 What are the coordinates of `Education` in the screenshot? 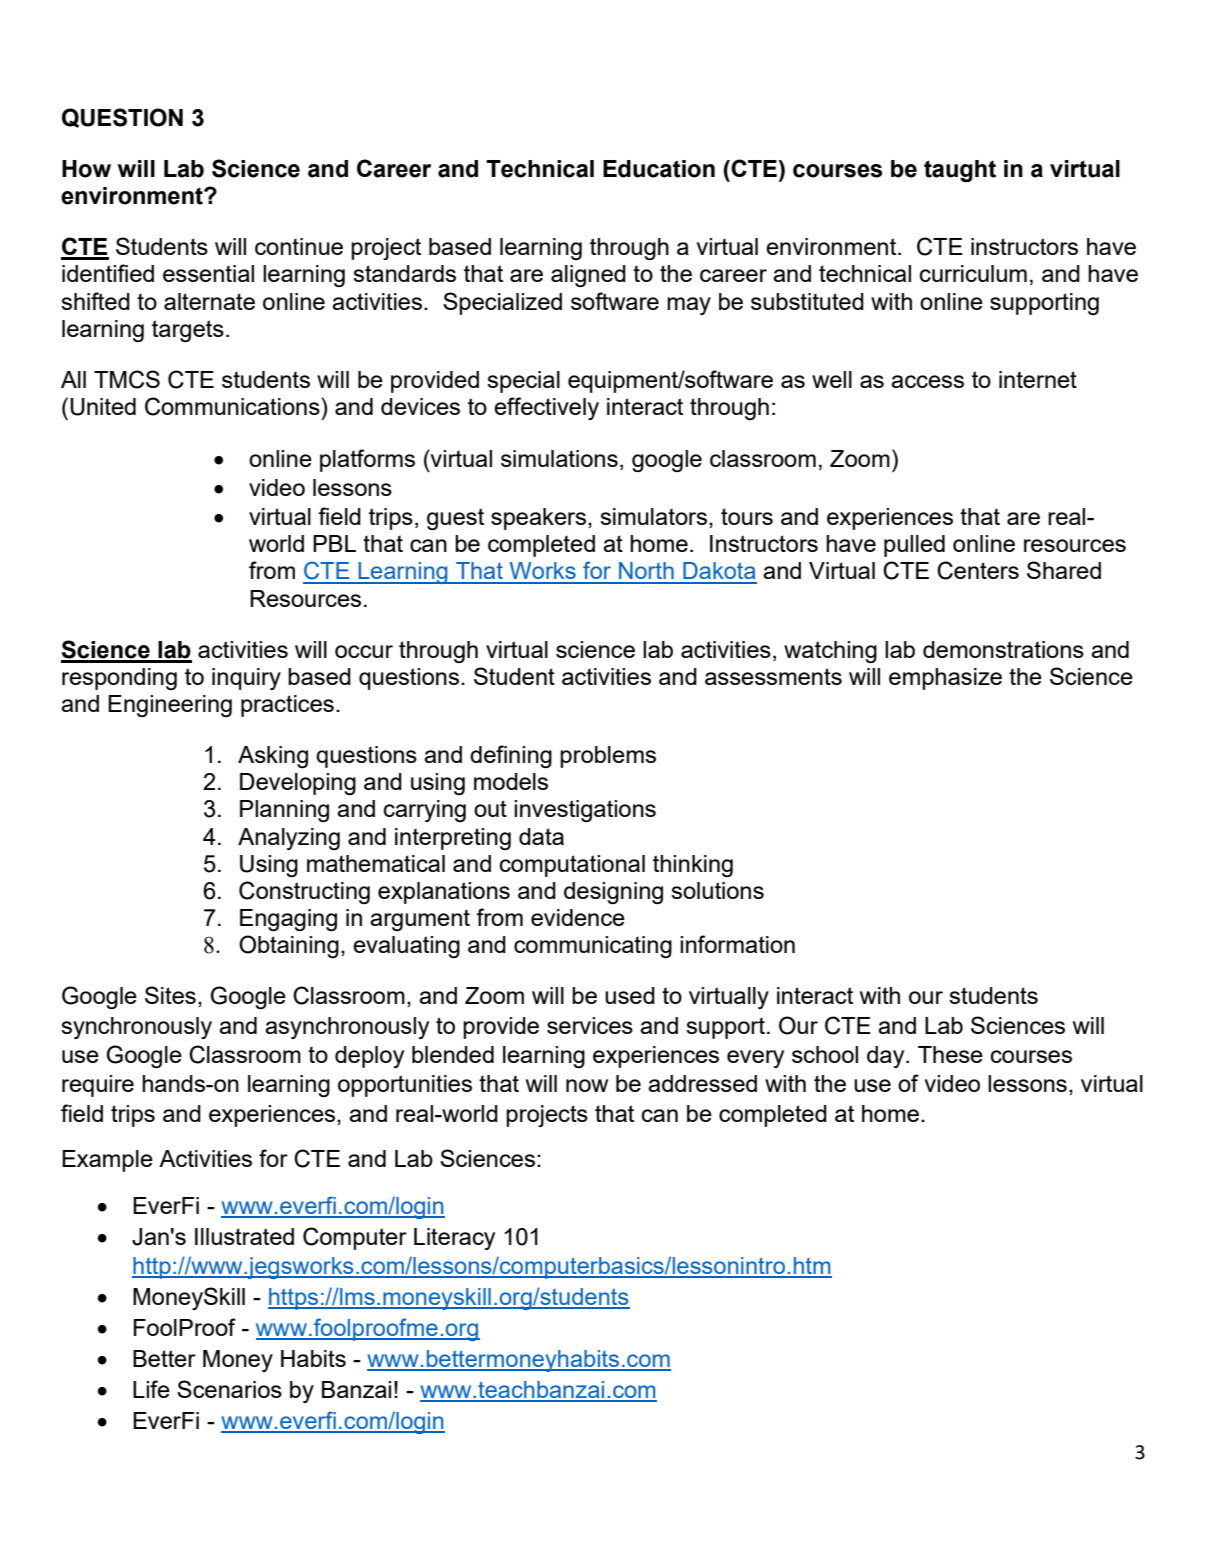 It's located at (659, 169).
